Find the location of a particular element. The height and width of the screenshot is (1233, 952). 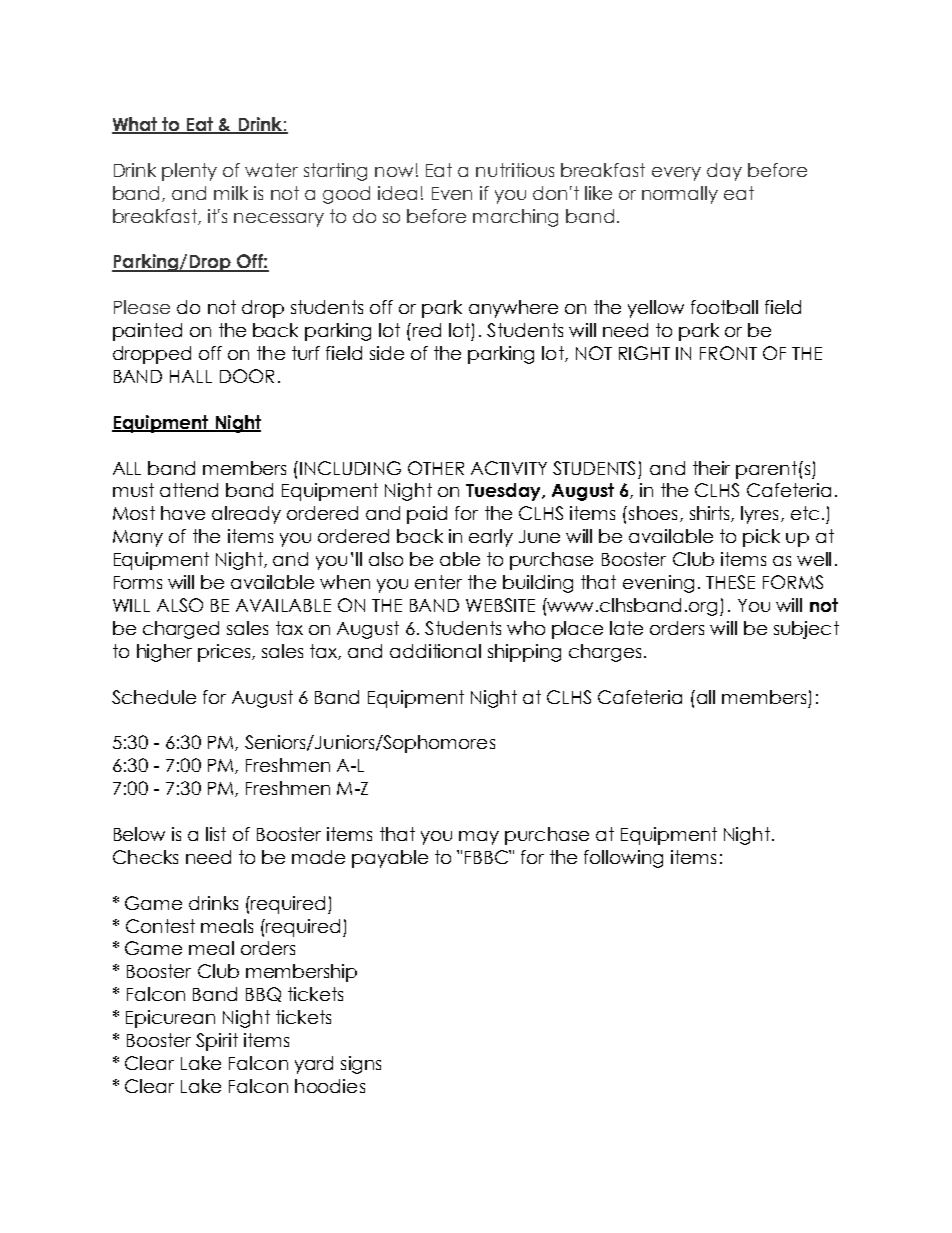

plenty is located at coordinates (189, 172).
